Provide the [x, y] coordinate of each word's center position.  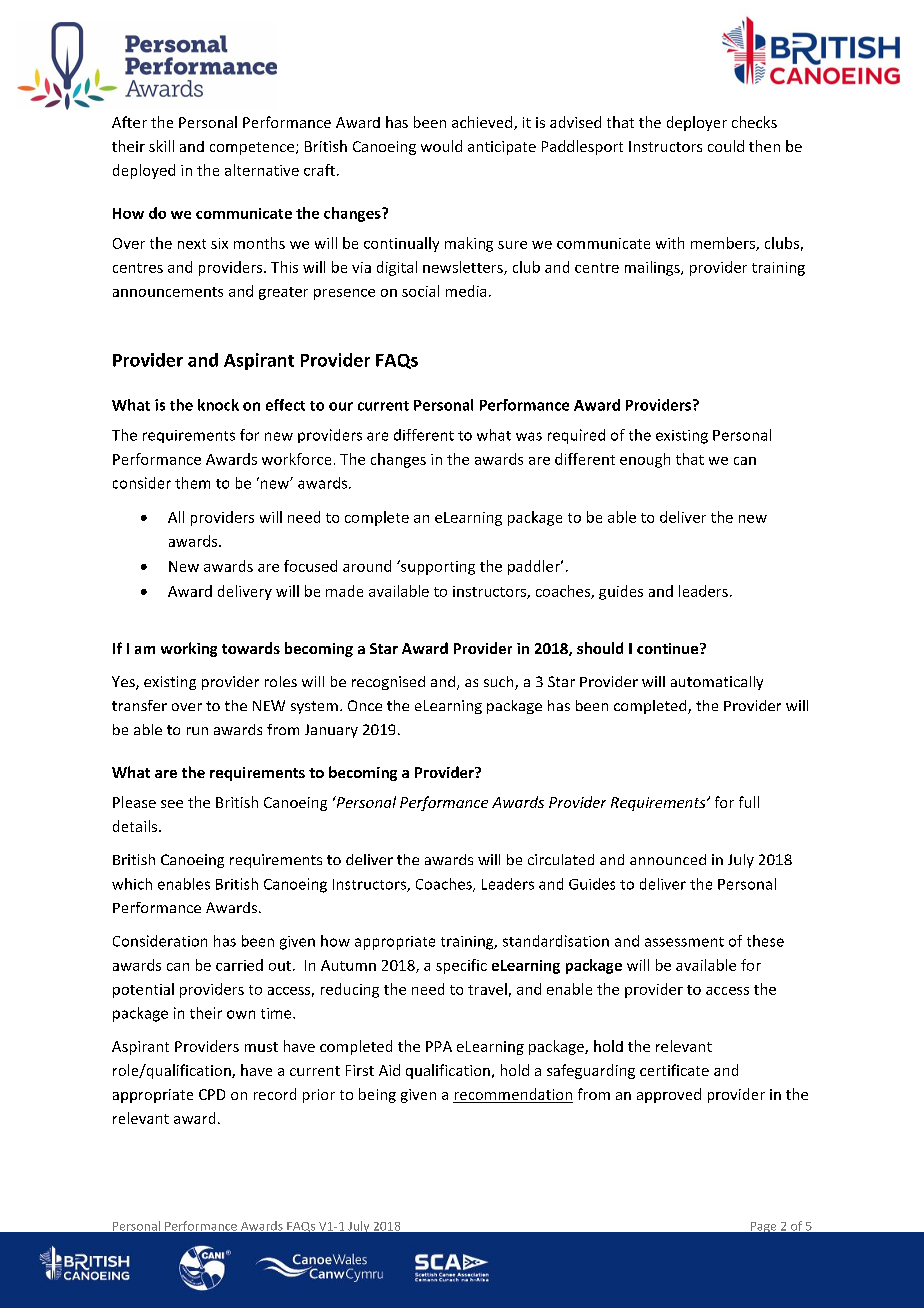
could [726, 146]
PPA [439, 1046]
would [441, 146]
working [189, 649]
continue [669, 648]
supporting [437, 567]
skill [161, 146]
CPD [212, 1094]
